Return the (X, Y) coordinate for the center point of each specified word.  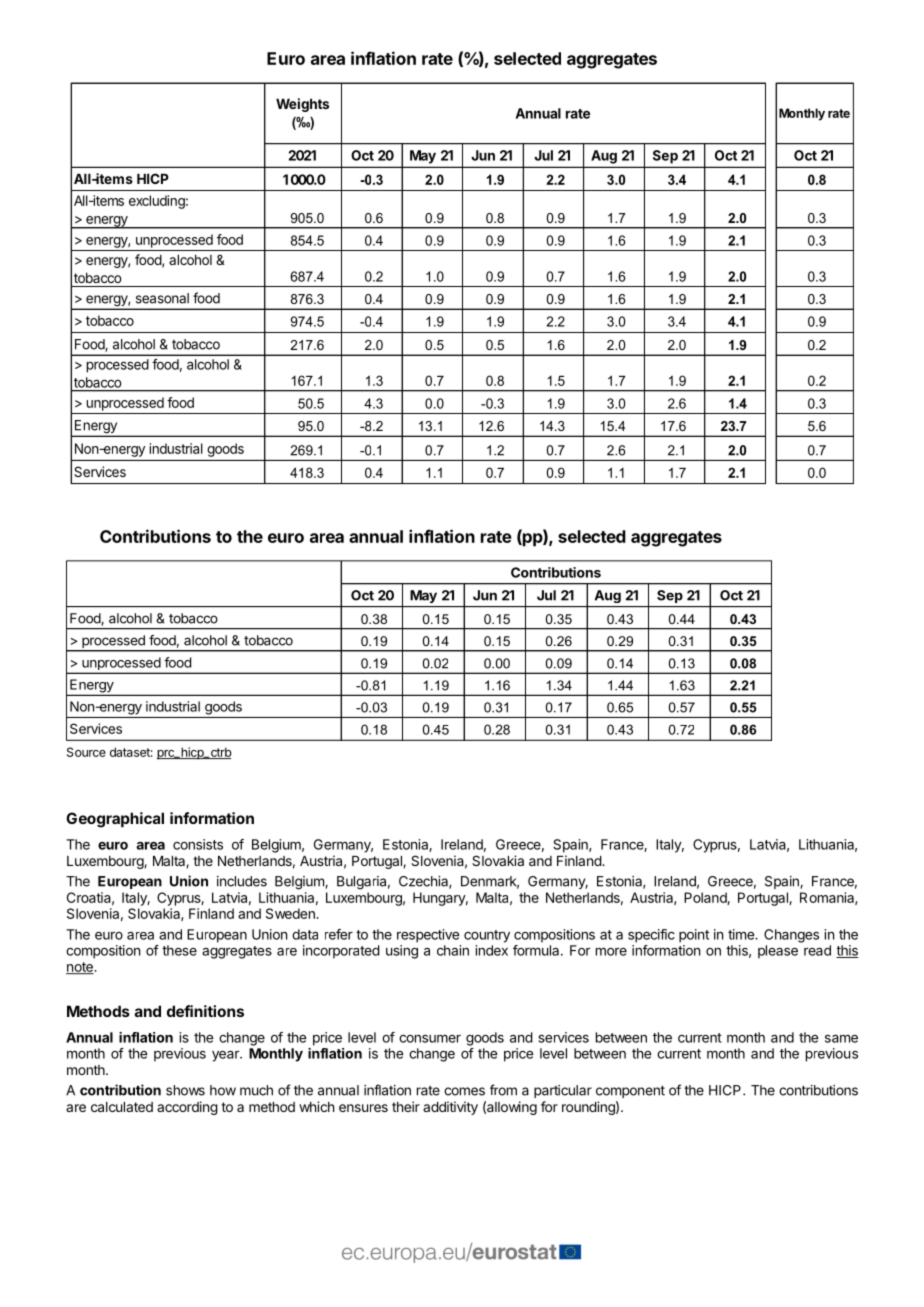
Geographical (115, 820)
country (487, 936)
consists (198, 844)
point (694, 936)
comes (464, 1091)
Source (86, 752)
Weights (302, 105)
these (179, 950)
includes (242, 881)
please (778, 952)
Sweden (291, 913)
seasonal (162, 298)
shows (185, 1090)
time (742, 934)
